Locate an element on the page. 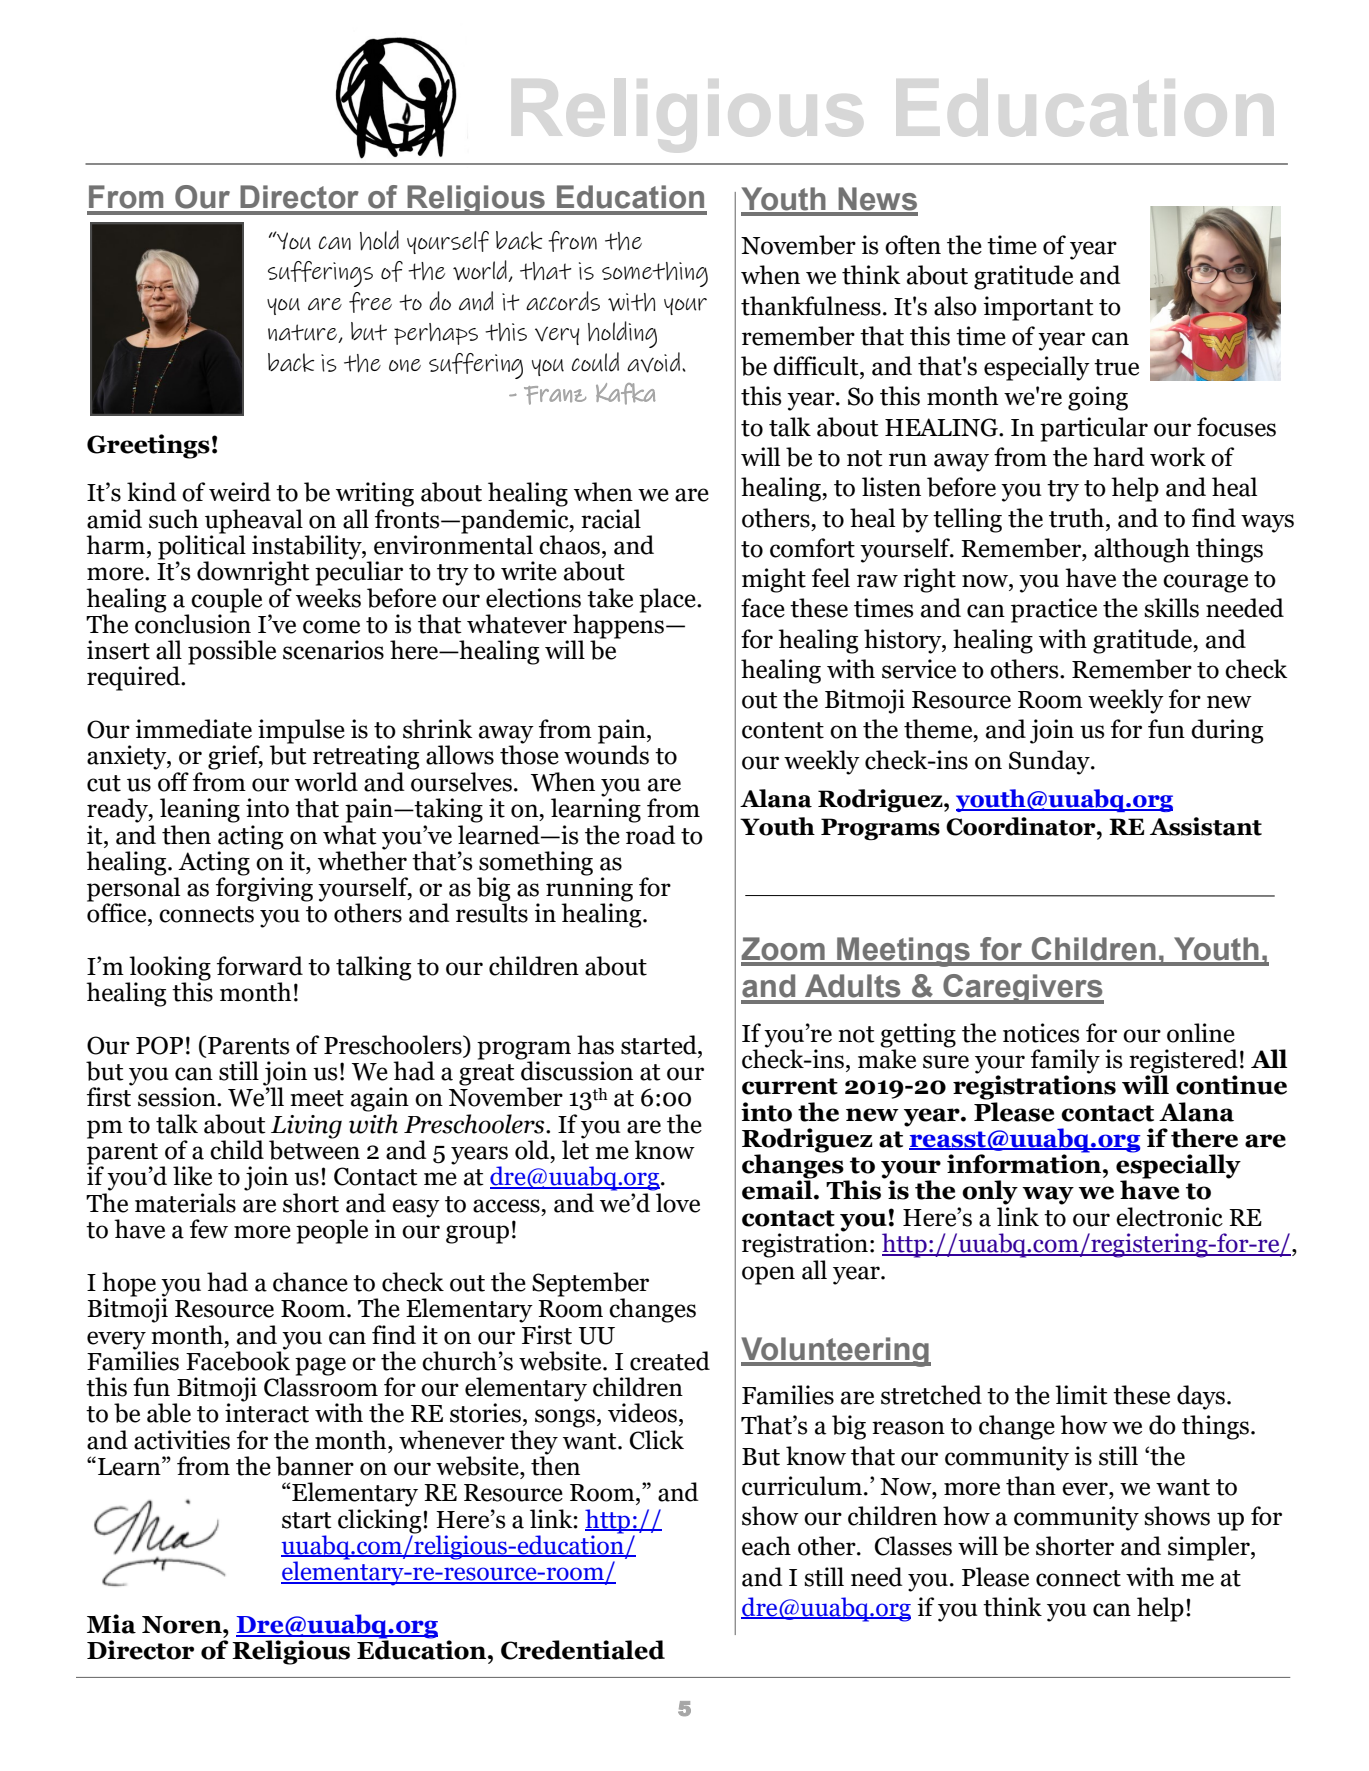 This page has width=1369, height=1771. running is located at coordinates (589, 889).
